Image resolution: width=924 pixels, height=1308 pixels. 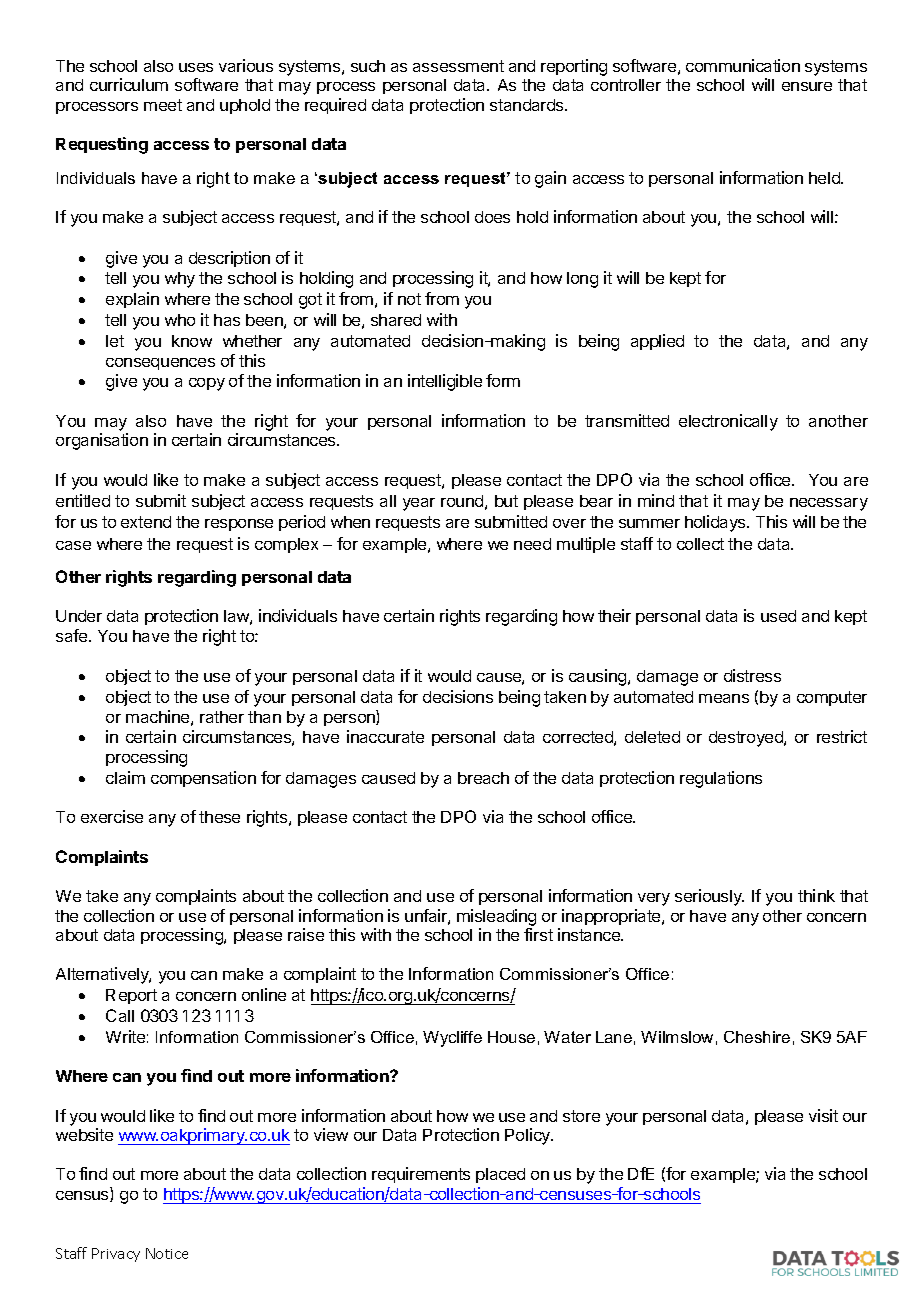 I want to click on meet, so click(x=163, y=105).
